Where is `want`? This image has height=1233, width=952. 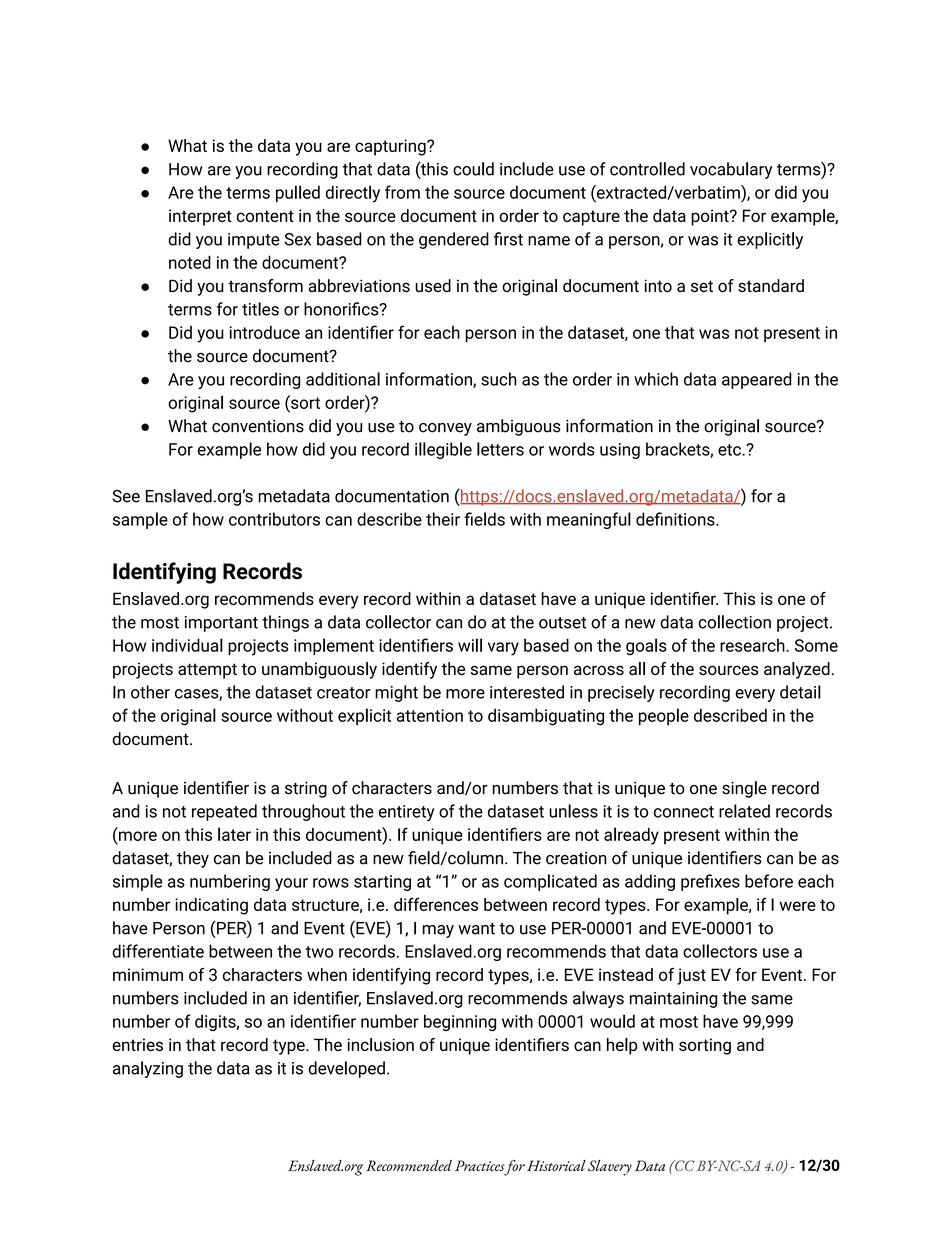
want is located at coordinates (476, 929).
